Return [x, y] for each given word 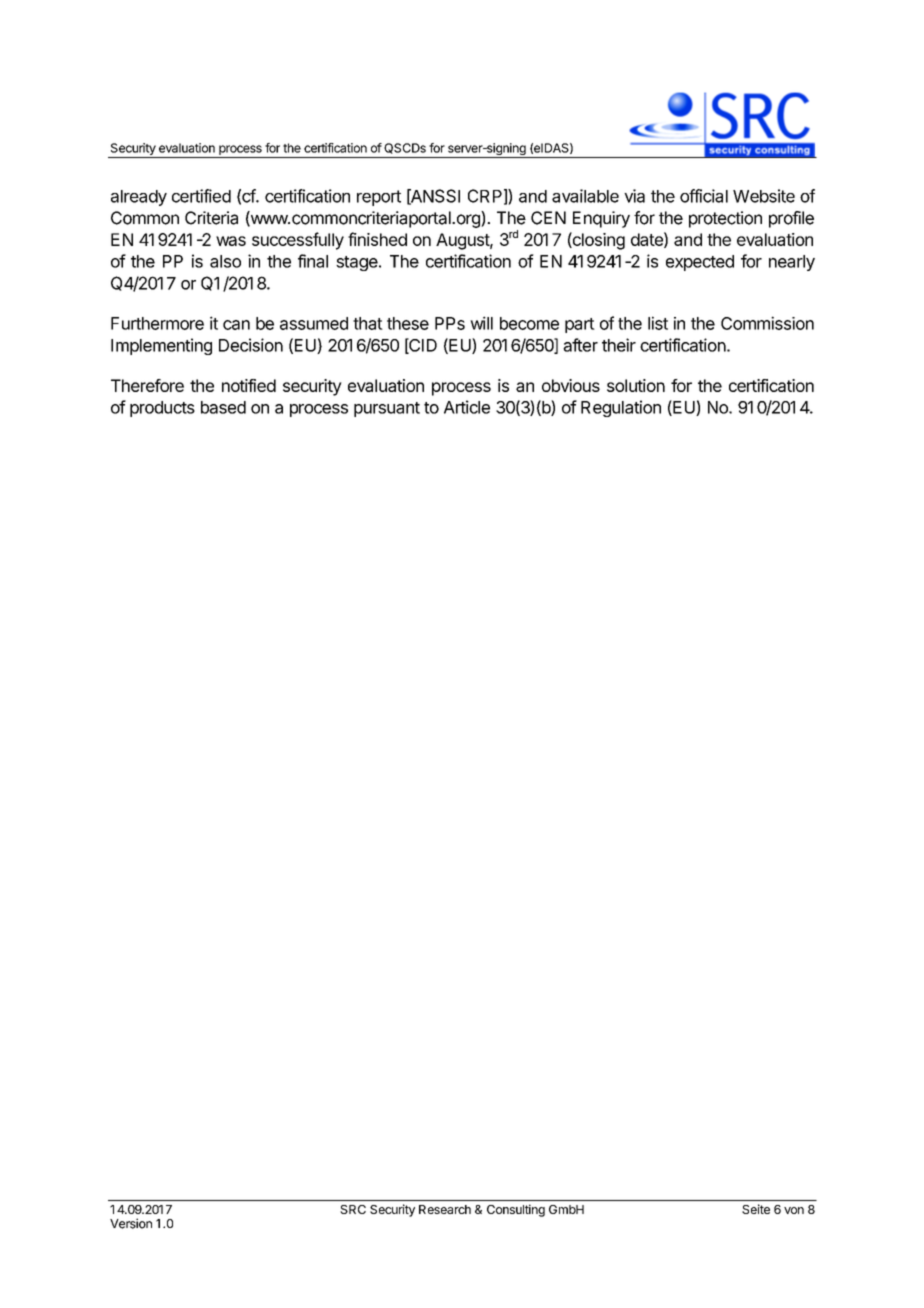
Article [467, 407]
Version [131, 1223]
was [231, 241]
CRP [485, 196]
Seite [756, 1209]
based [223, 407]
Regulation [621, 408]
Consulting [516, 1210]
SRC [353, 1209]
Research [445, 1209]
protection [725, 219]
